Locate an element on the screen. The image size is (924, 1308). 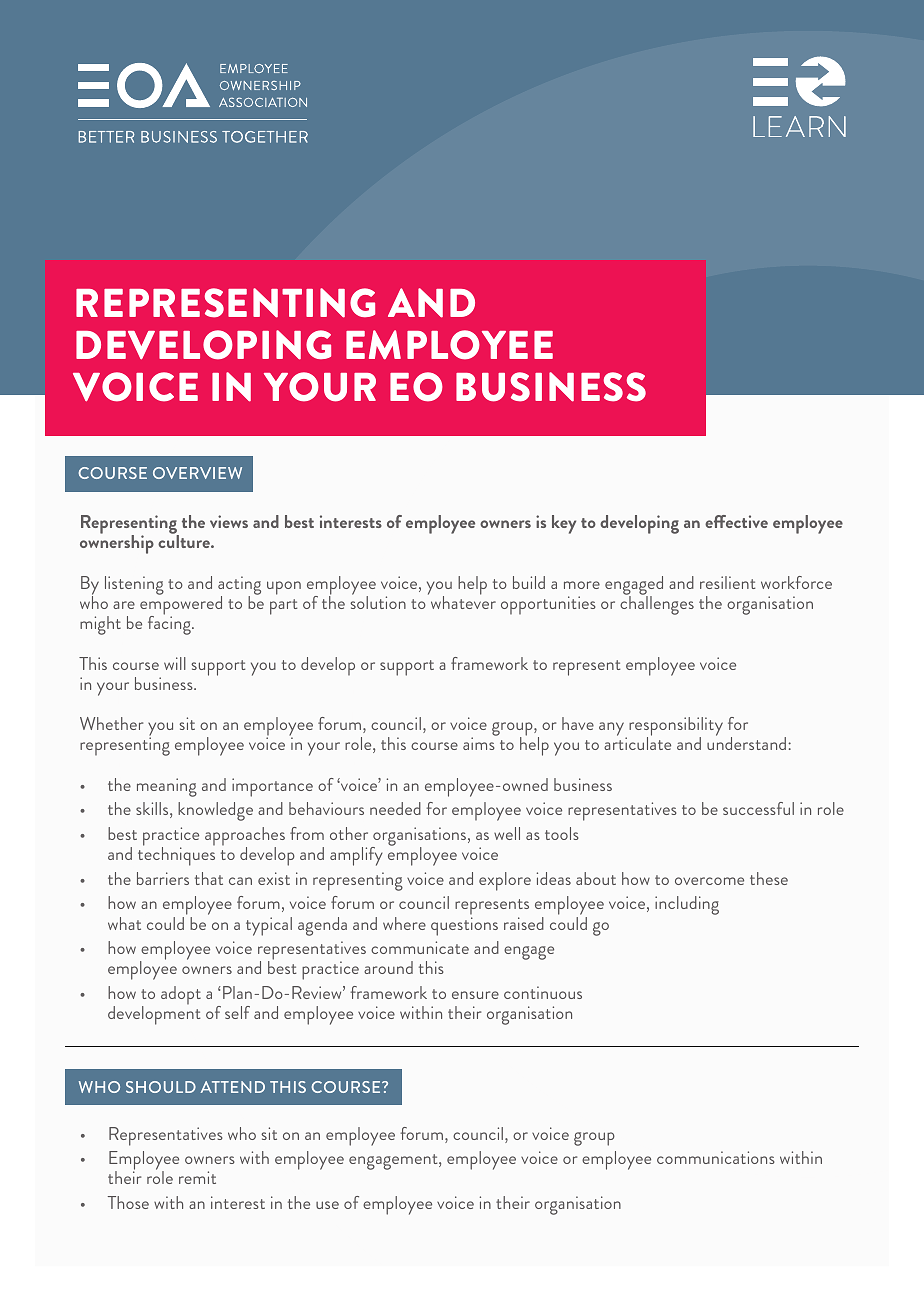
adopt is located at coordinates (181, 995).
